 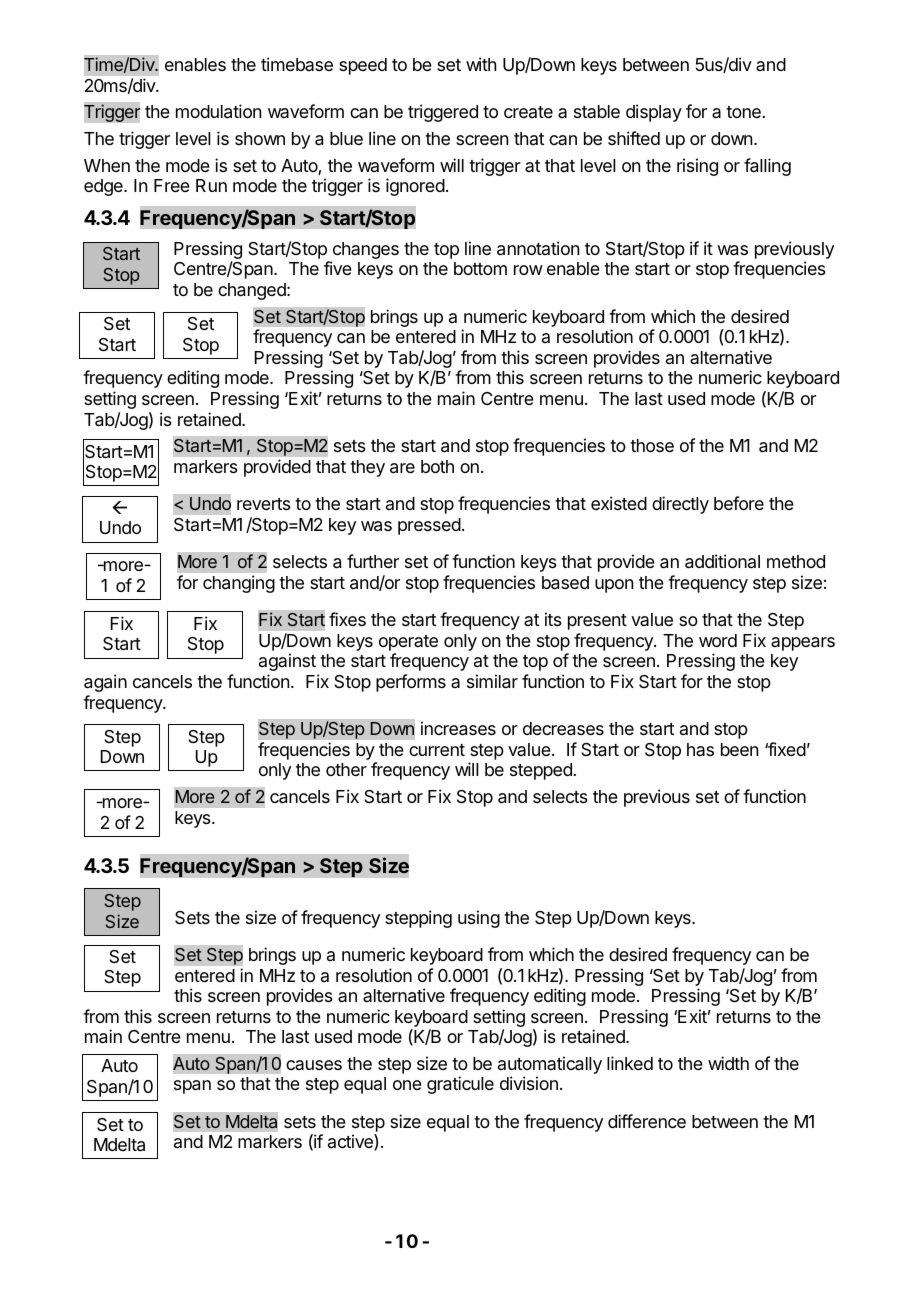 I want to click on five, so click(x=338, y=268).
